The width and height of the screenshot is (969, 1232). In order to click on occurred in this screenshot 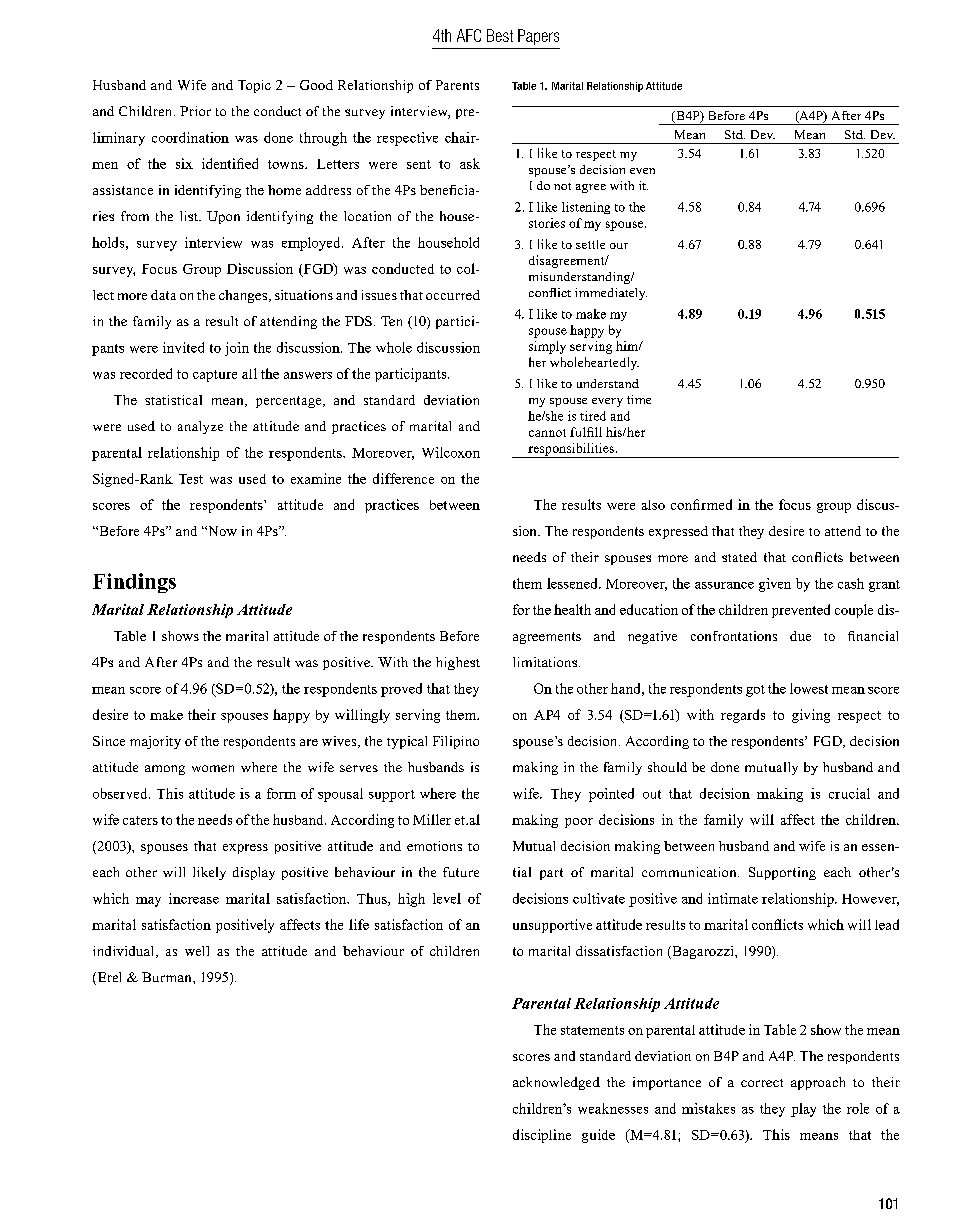, I will do `click(453, 295)`.
